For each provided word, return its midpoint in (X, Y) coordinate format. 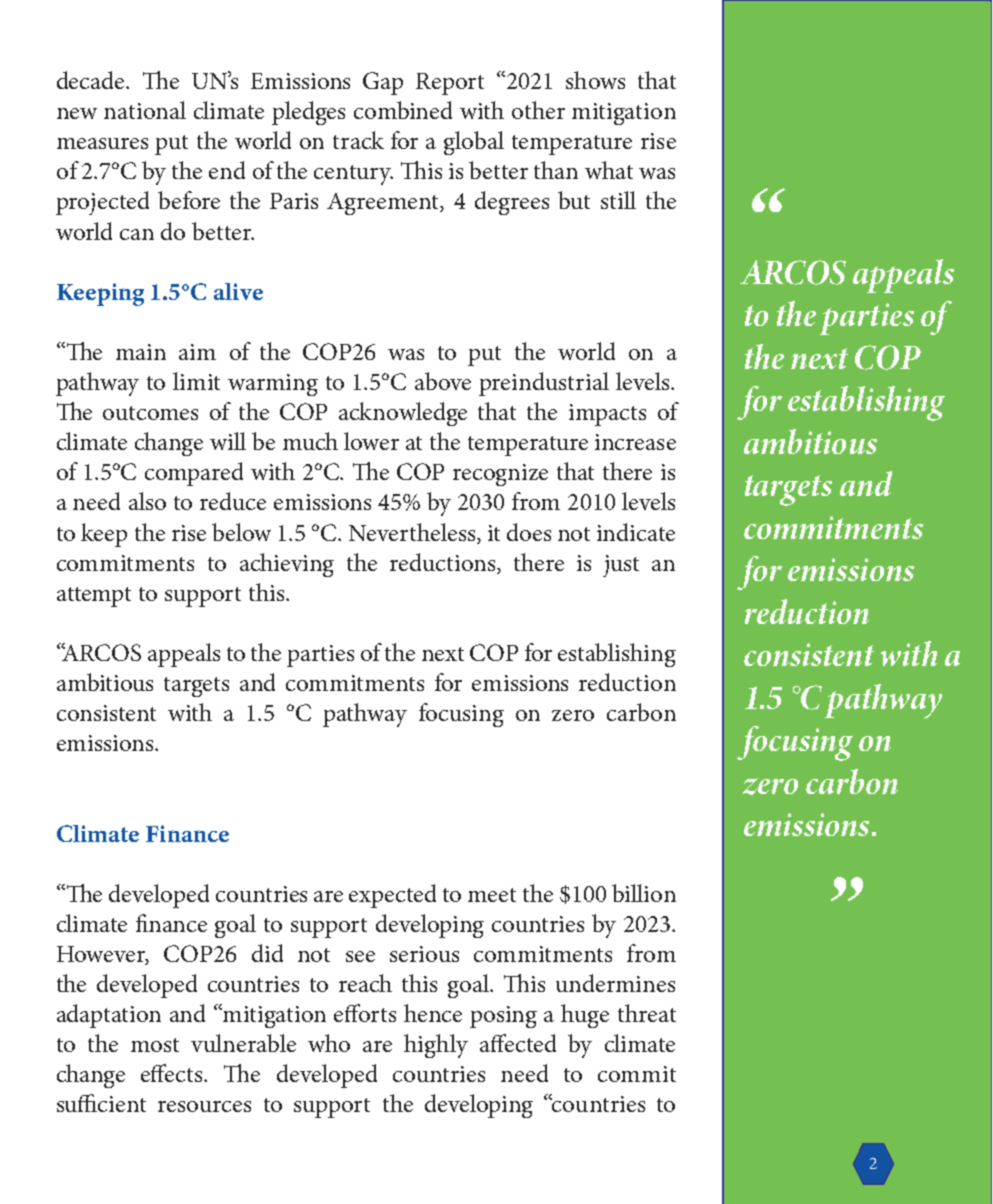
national (145, 110)
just (621, 566)
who (329, 1043)
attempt (94, 597)
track (358, 140)
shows (595, 80)
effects (173, 1073)
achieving (287, 565)
